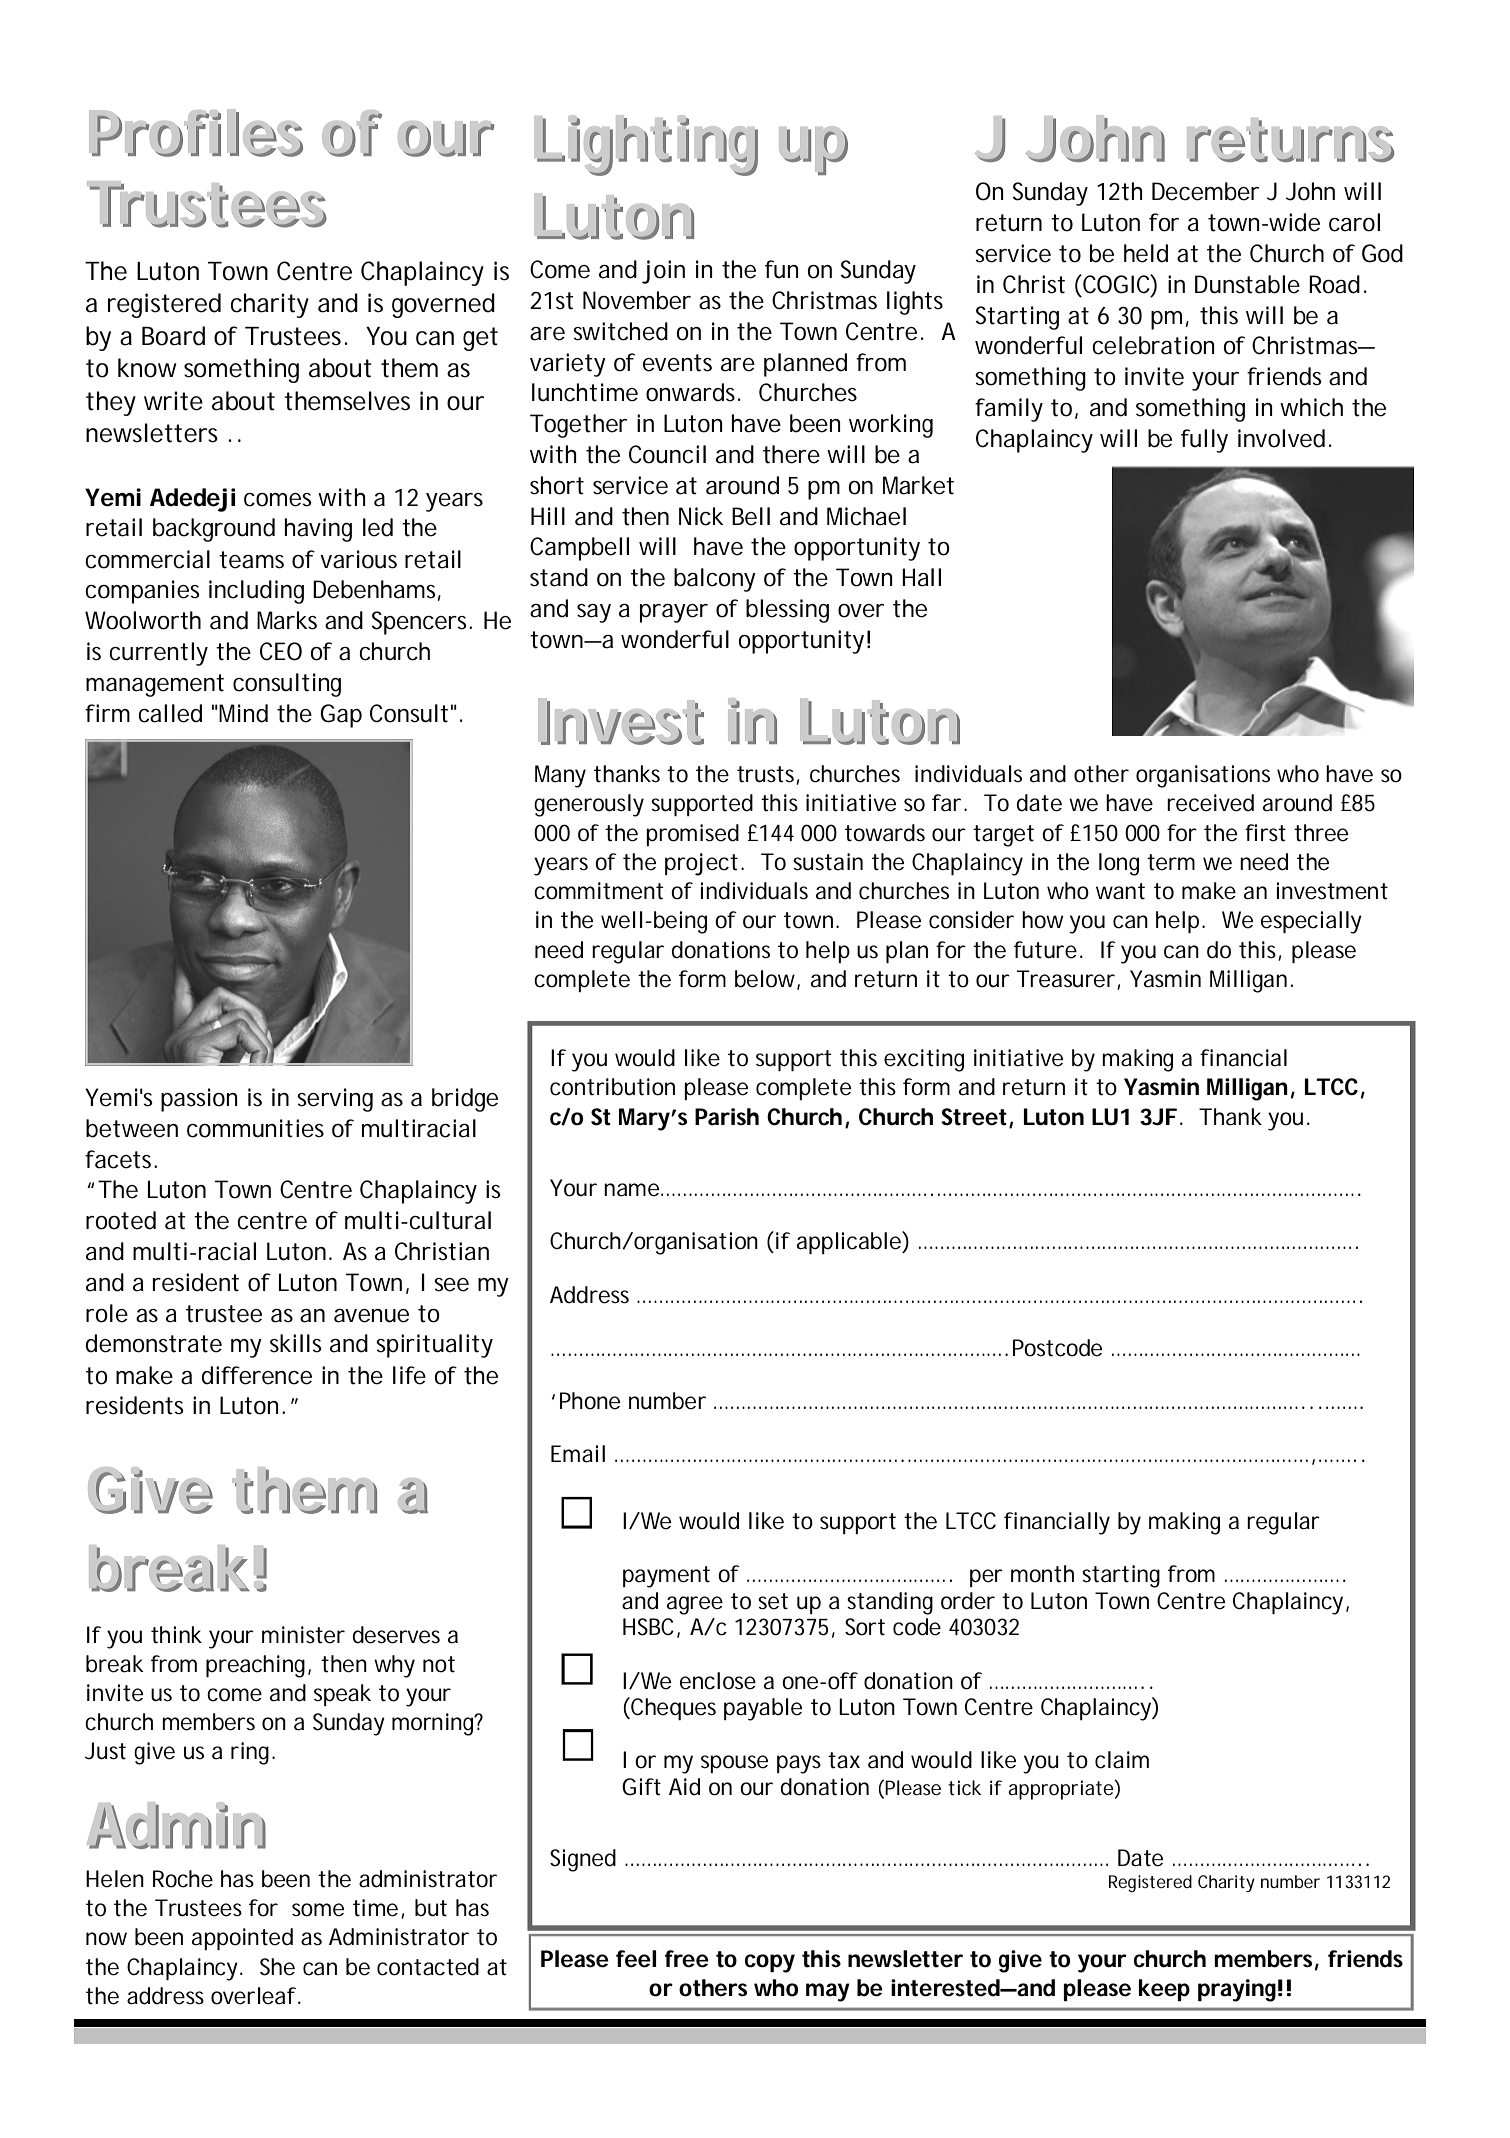 The width and height of the screenshot is (1510, 2138). What do you see at coordinates (666, 1577) in the screenshot?
I see `payment` at bounding box center [666, 1577].
